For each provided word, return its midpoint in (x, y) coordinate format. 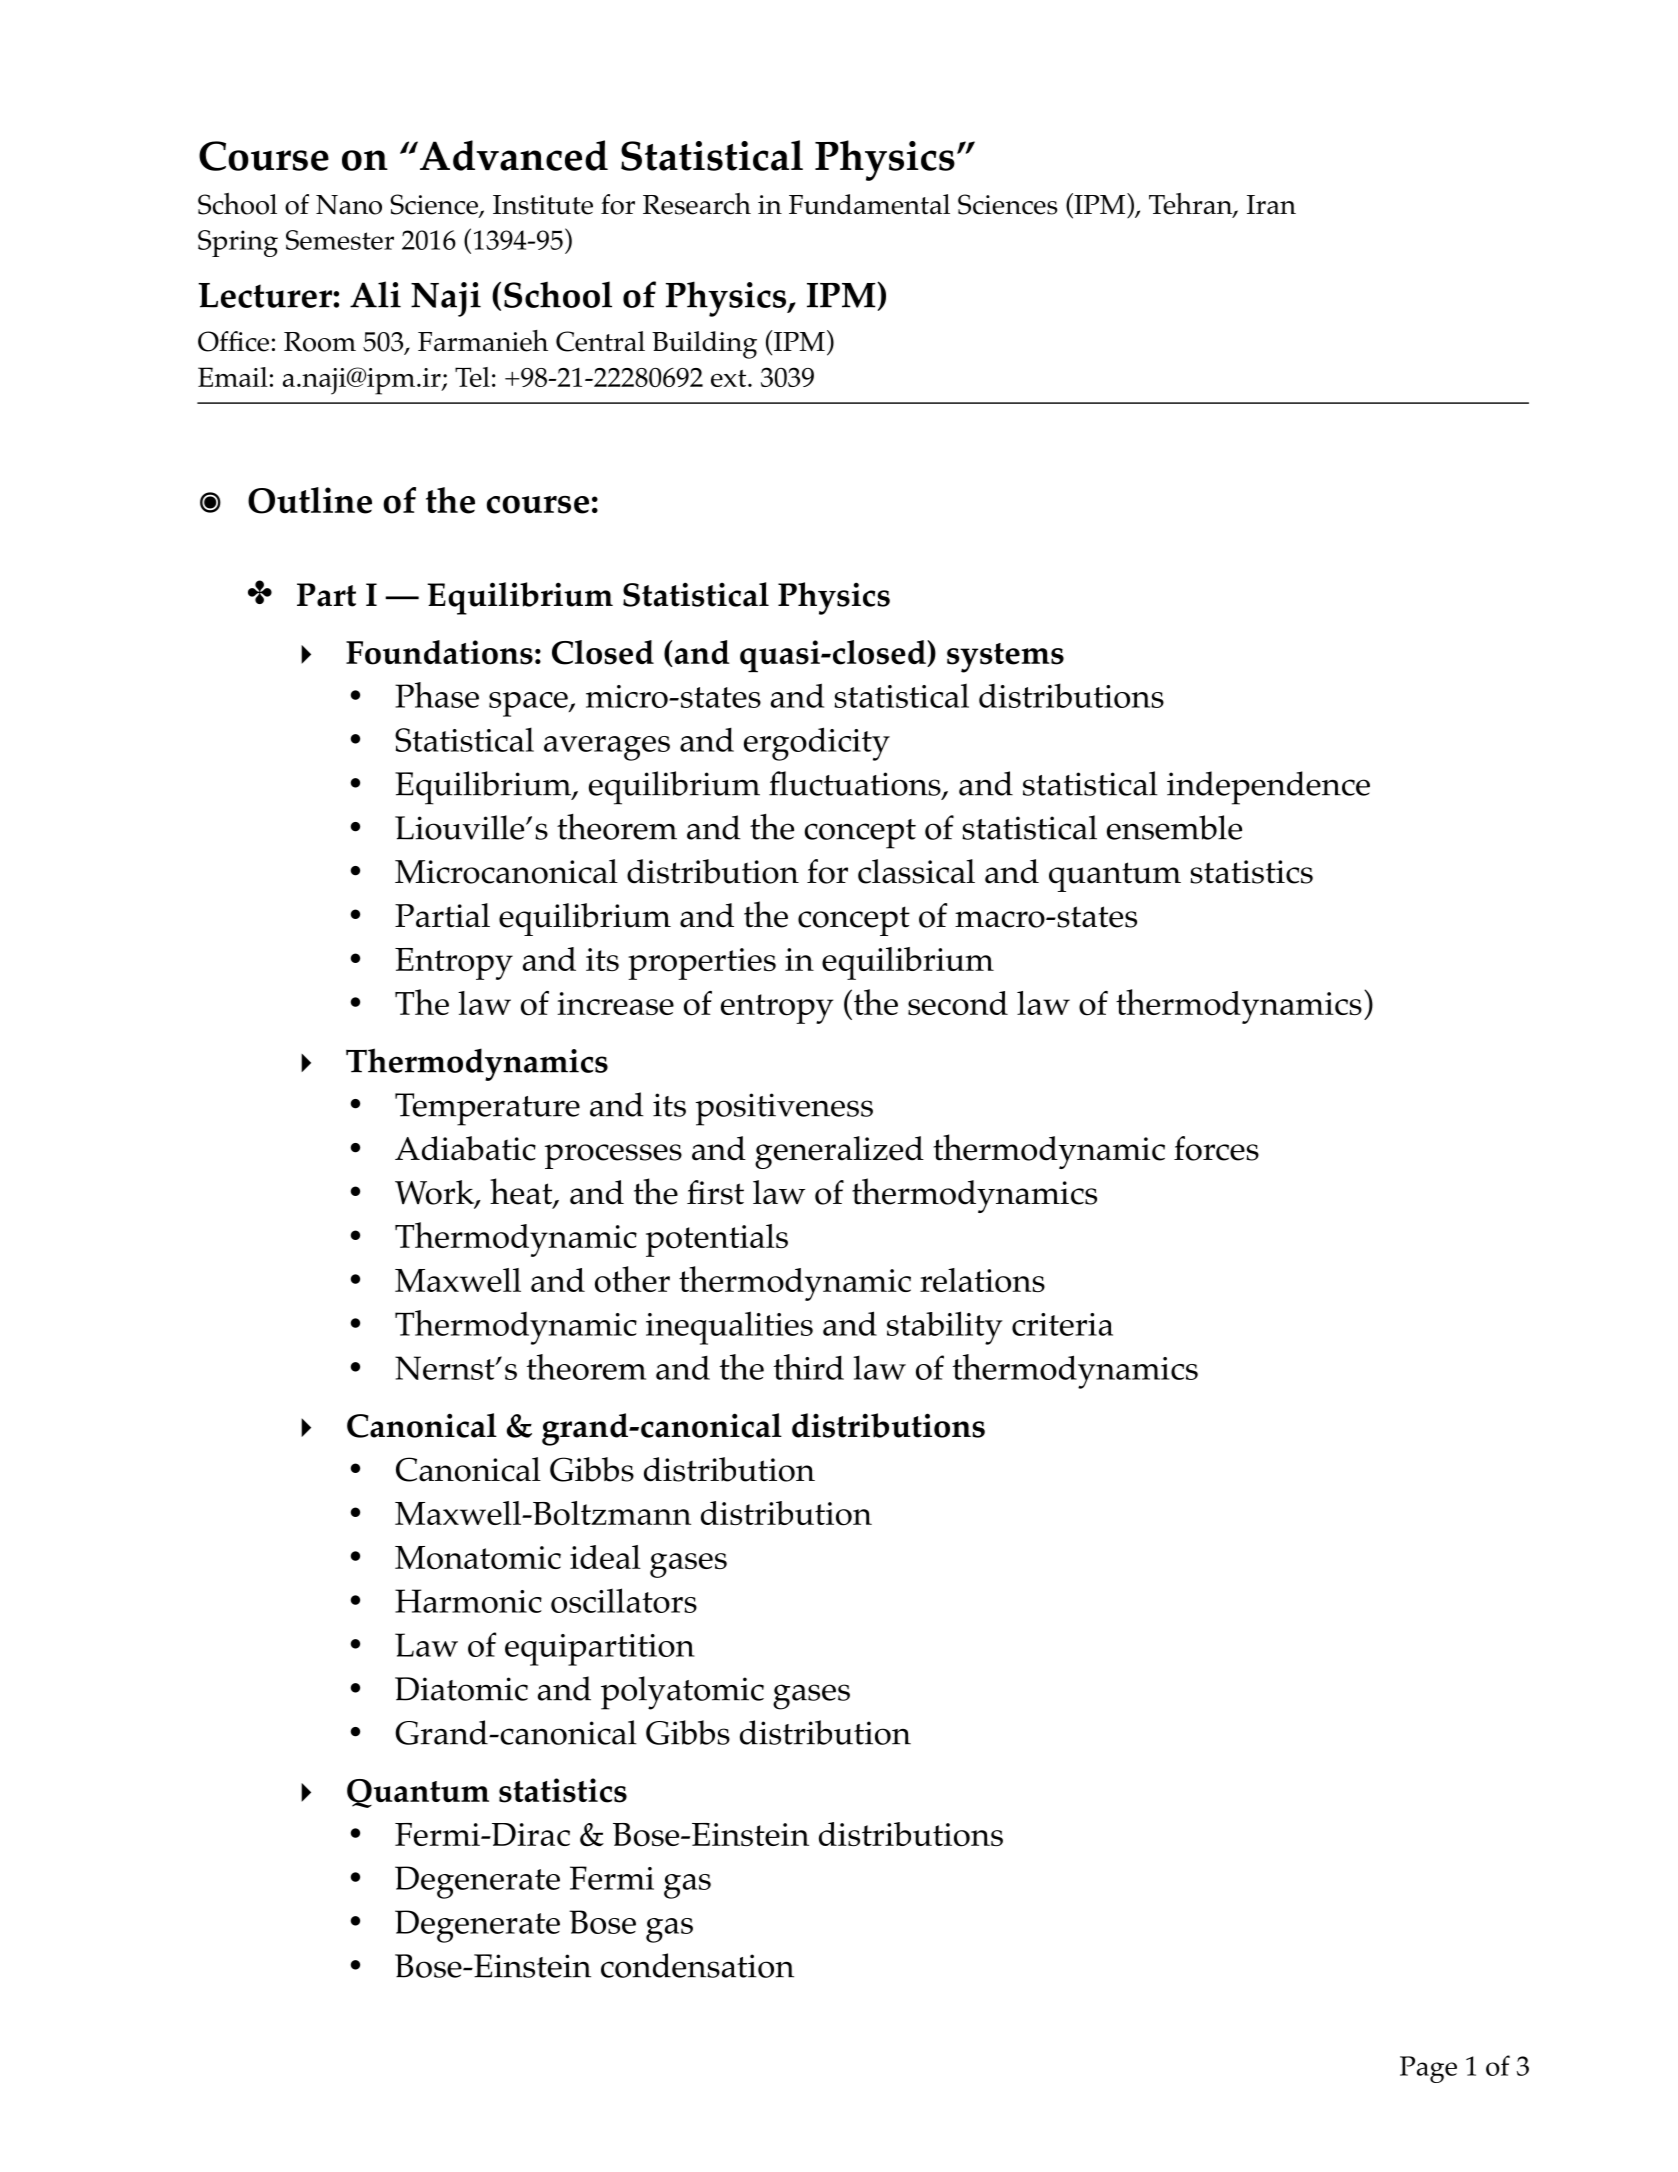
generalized (839, 1152)
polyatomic (682, 1693)
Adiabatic (465, 1148)
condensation (697, 1965)
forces (1216, 1148)
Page (1428, 2069)
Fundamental (869, 204)
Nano (349, 205)
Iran (1271, 204)
